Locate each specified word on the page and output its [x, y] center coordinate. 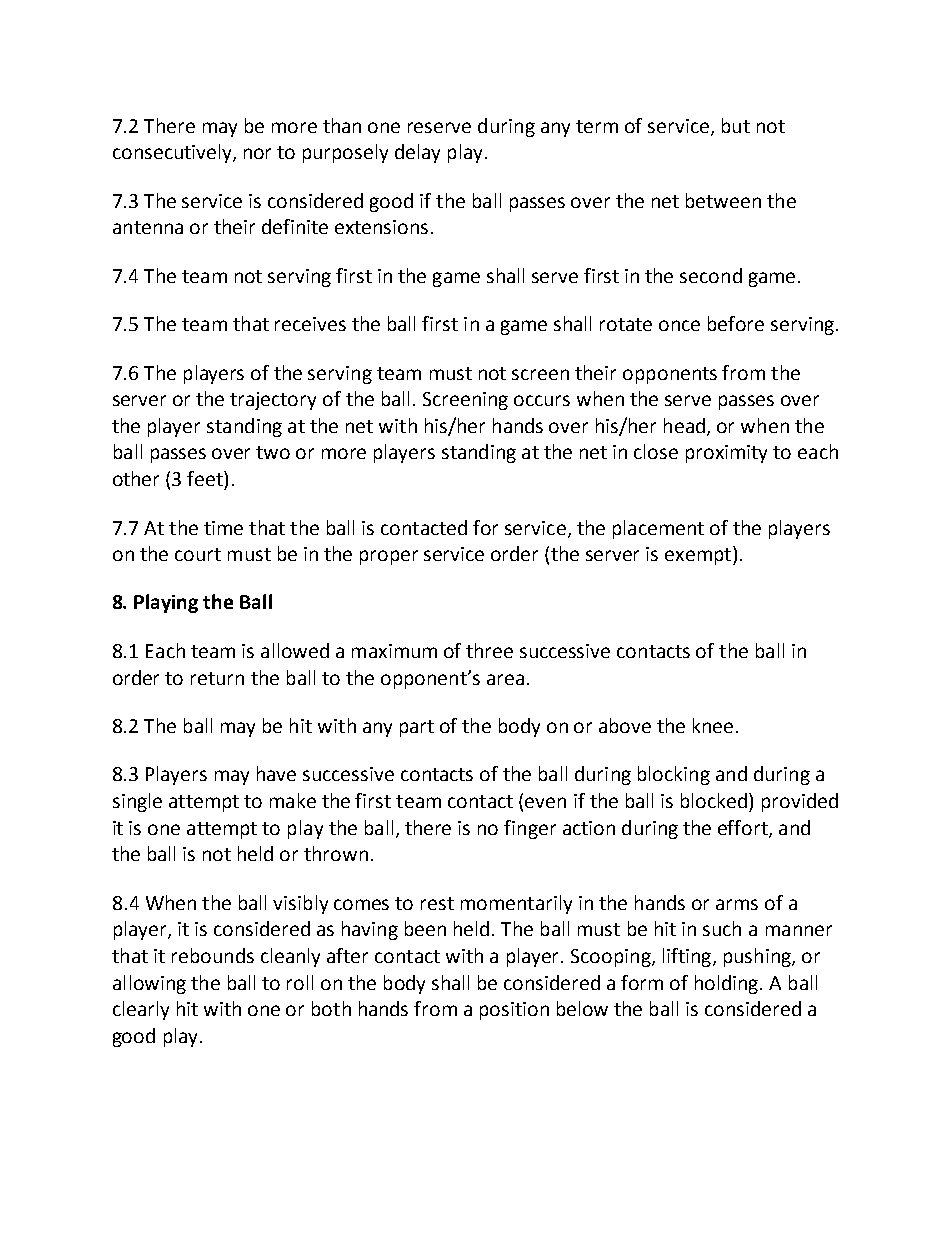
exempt [698, 556]
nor [257, 153]
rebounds [213, 955]
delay [417, 153]
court [198, 554]
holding [728, 984]
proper [389, 557]
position [514, 1011]
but [736, 125]
